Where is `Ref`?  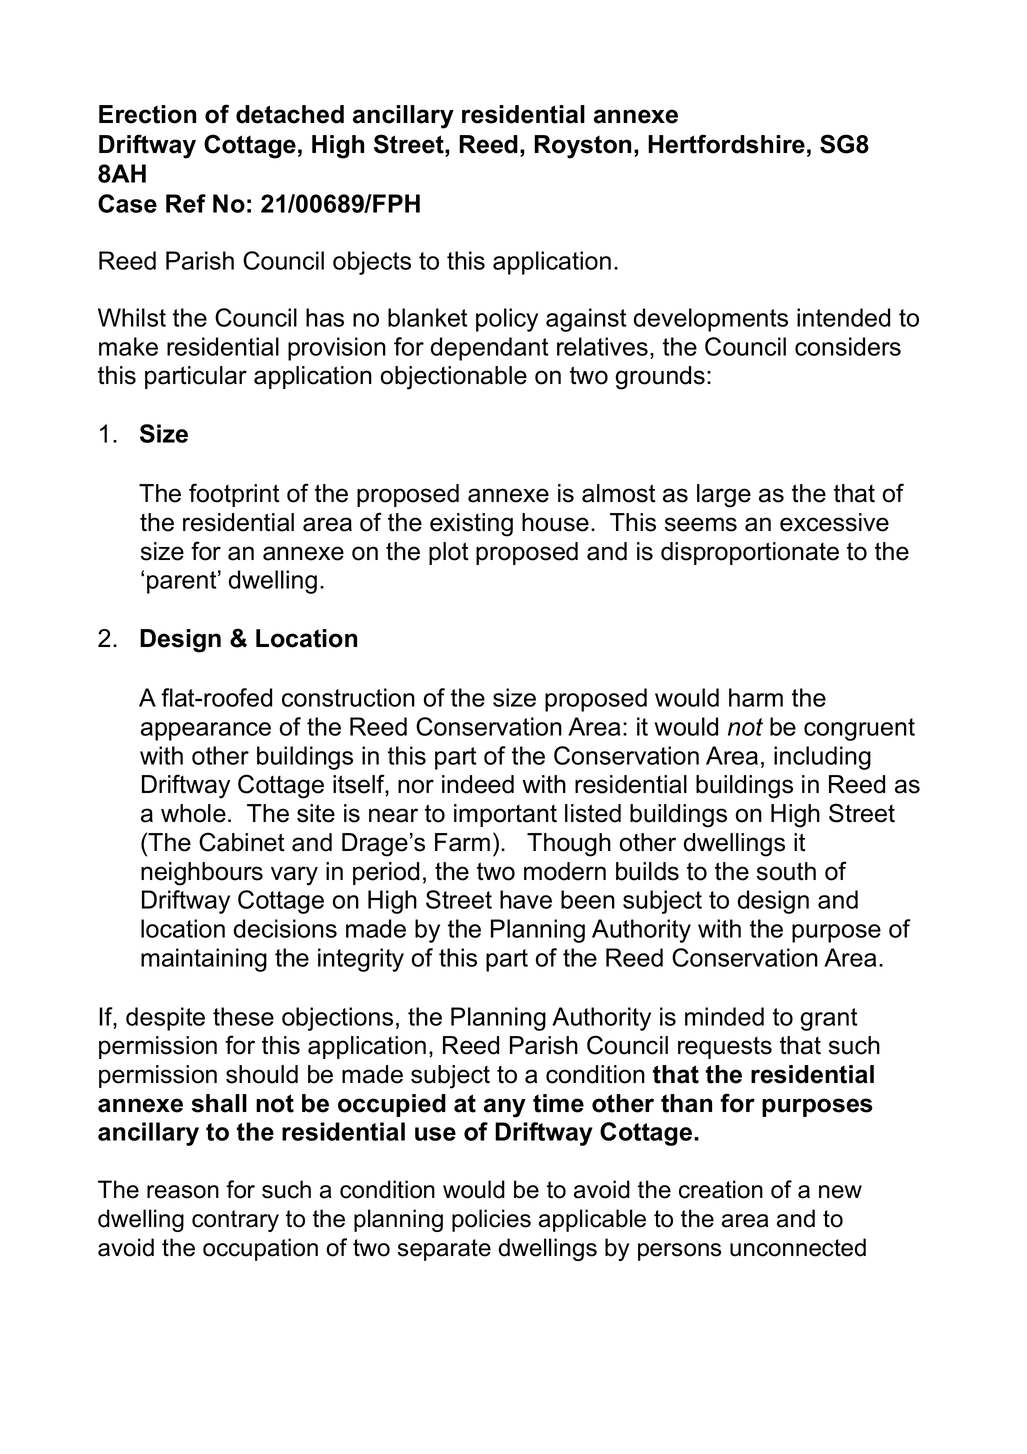
Ref is located at coordinates (186, 203).
